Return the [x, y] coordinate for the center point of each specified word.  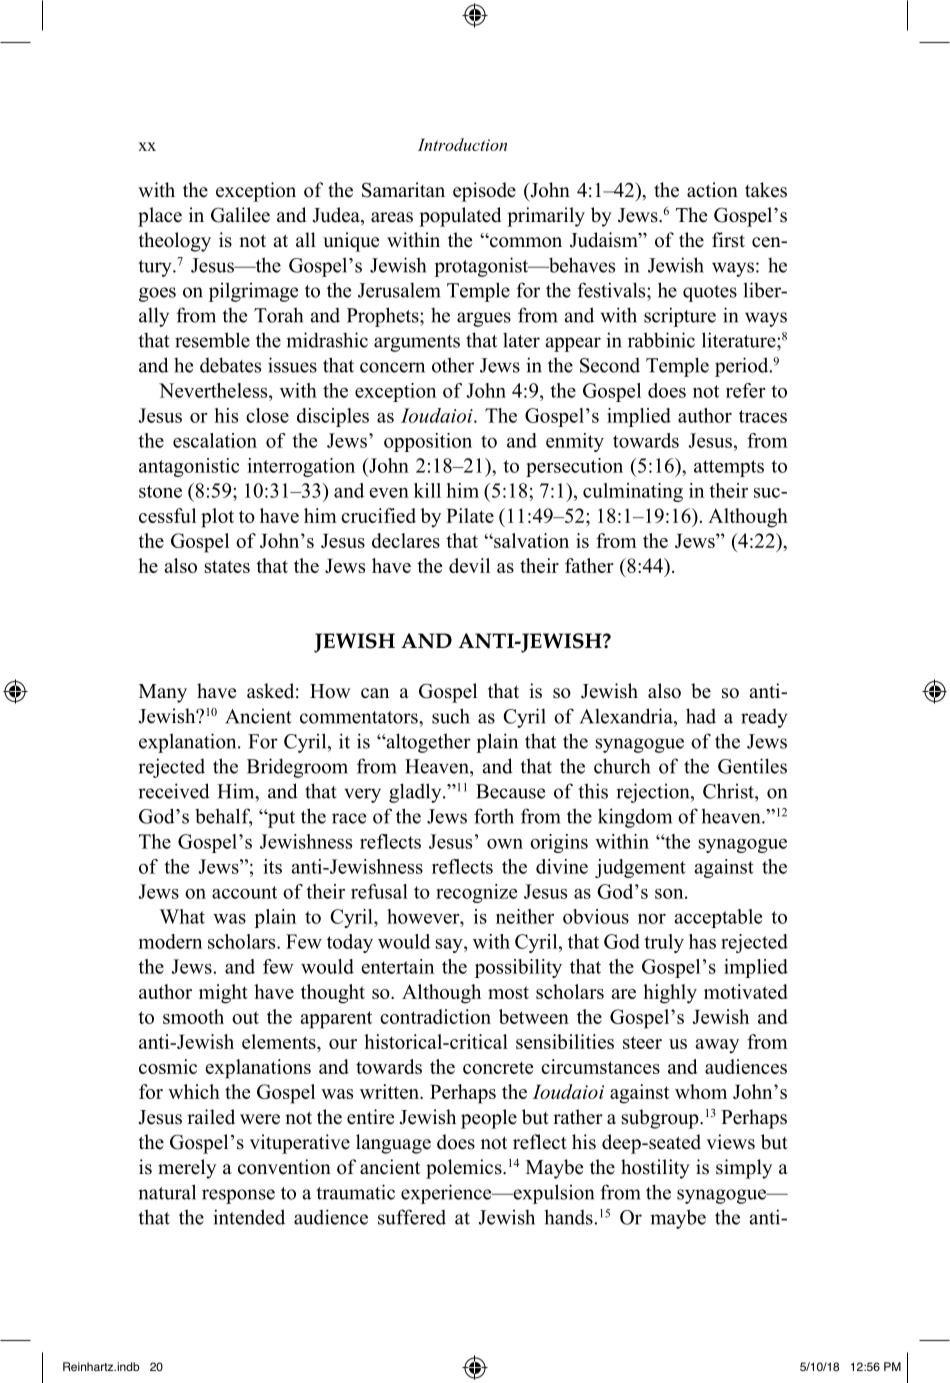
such [451, 716]
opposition [428, 442]
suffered [412, 1217]
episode [484, 192]
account [244, 892]
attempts [729, 468]
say [450, 946]
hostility [655, 1169]
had [701, 716]
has [702, 941]
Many [163, 693]
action [712, 190]
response [238, 1196]
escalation [215, 440]
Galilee [240, 215]
